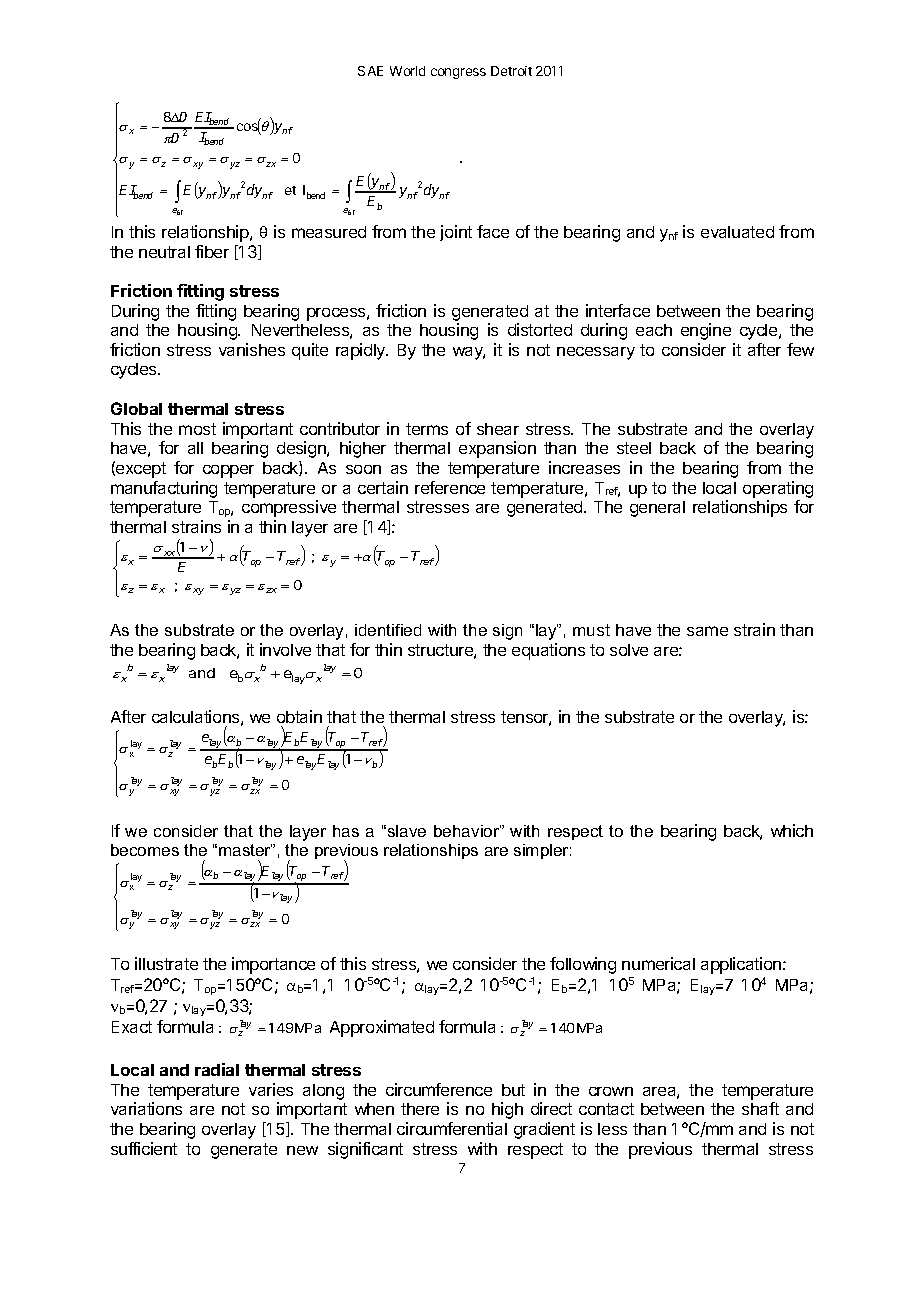 The image size is (924, 1308). I want to click on operating, so click(778, 489).
